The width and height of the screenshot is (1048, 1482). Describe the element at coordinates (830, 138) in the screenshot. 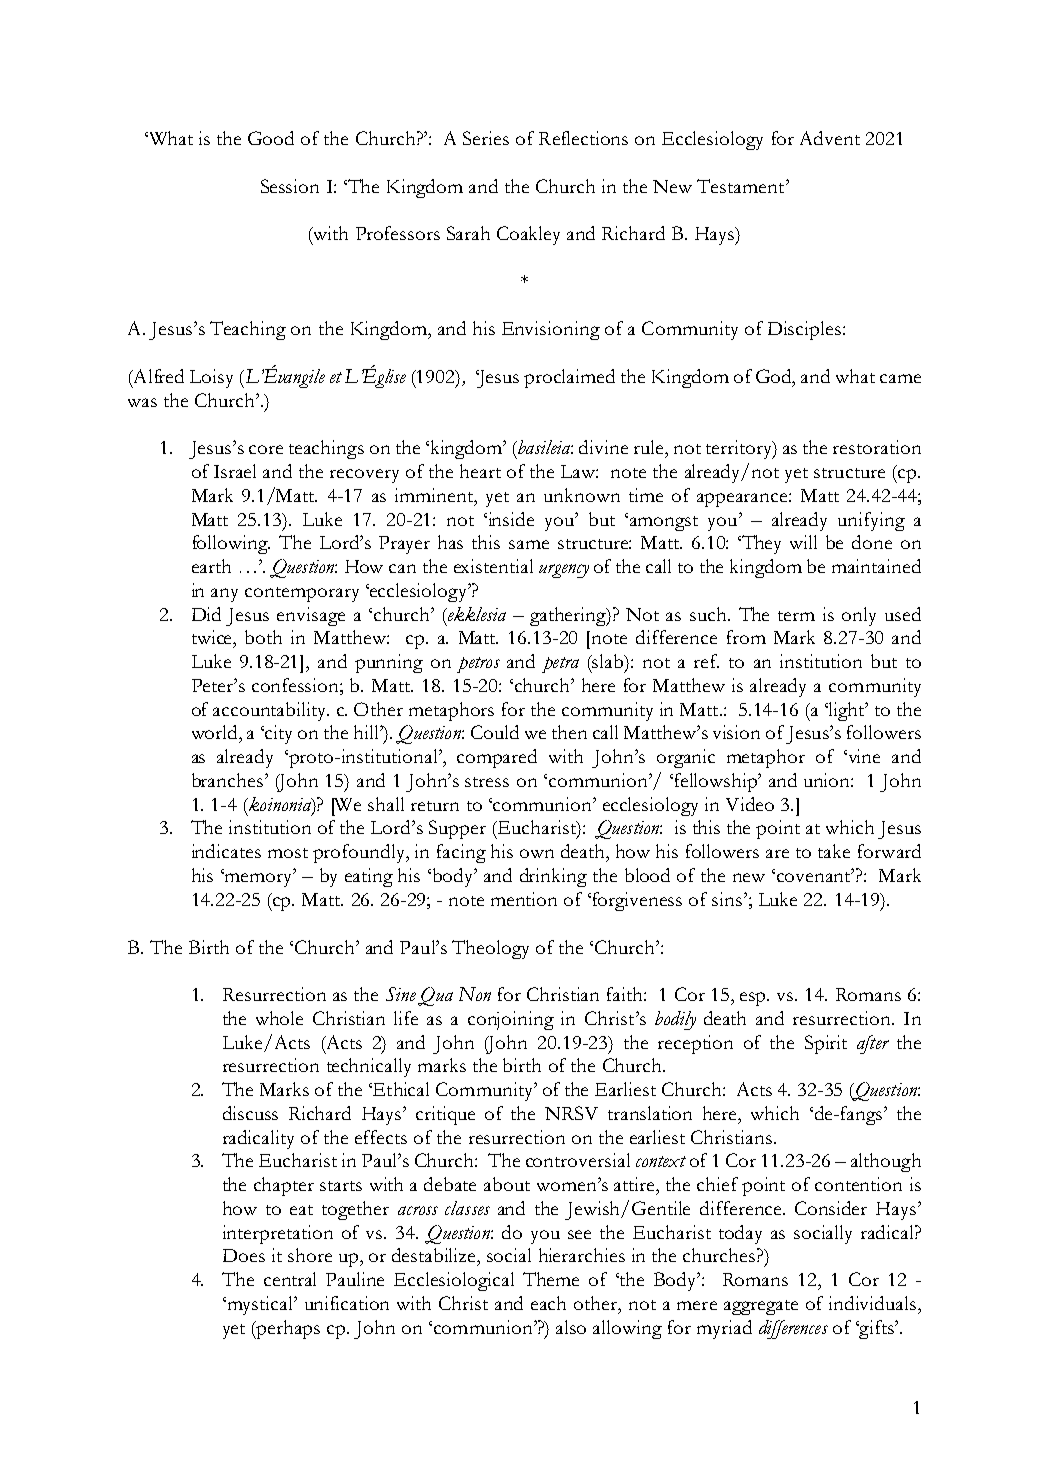

I see `Advent` at that location.
